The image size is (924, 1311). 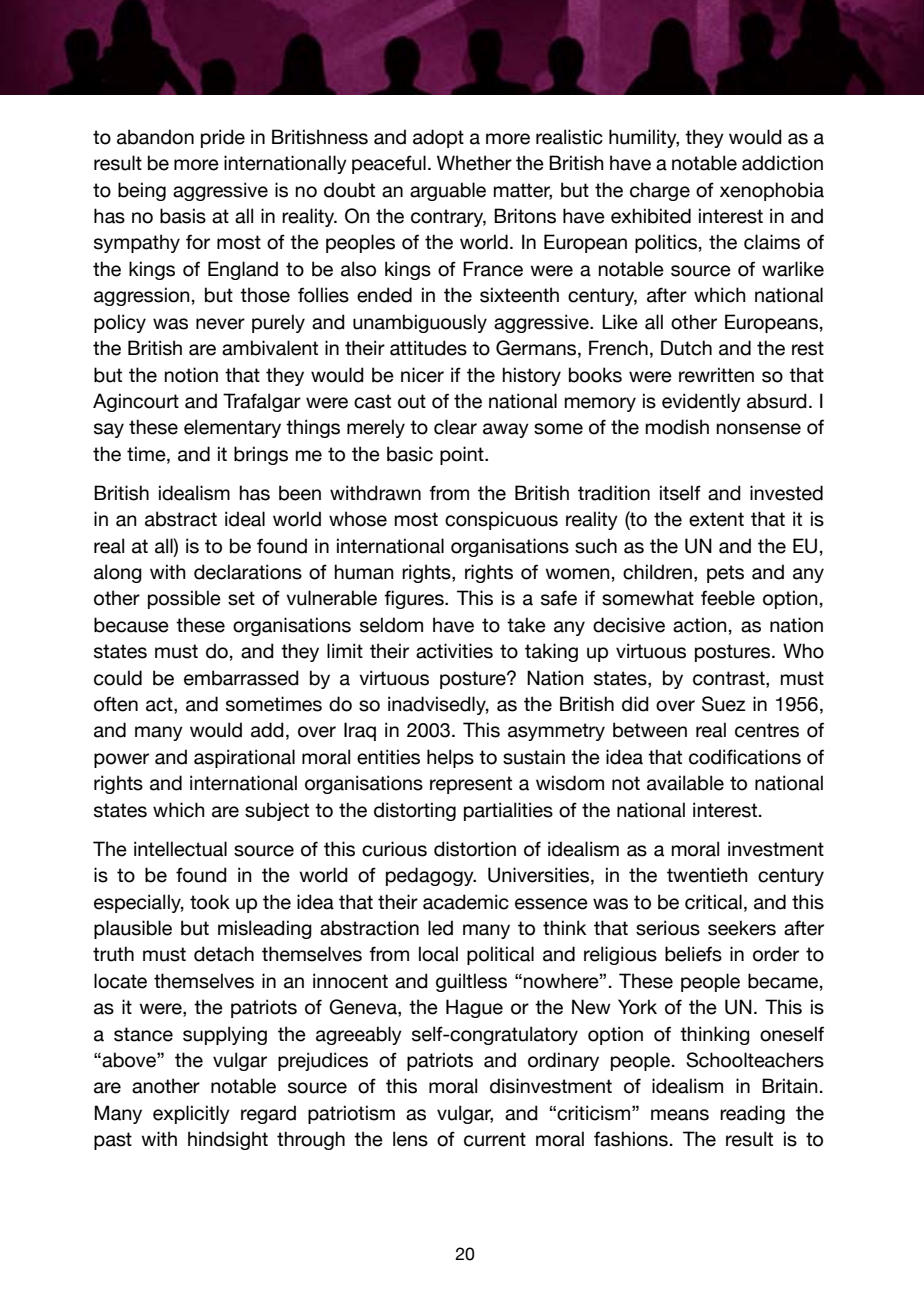 I want to click on charge, so click(x=660, y=191).
